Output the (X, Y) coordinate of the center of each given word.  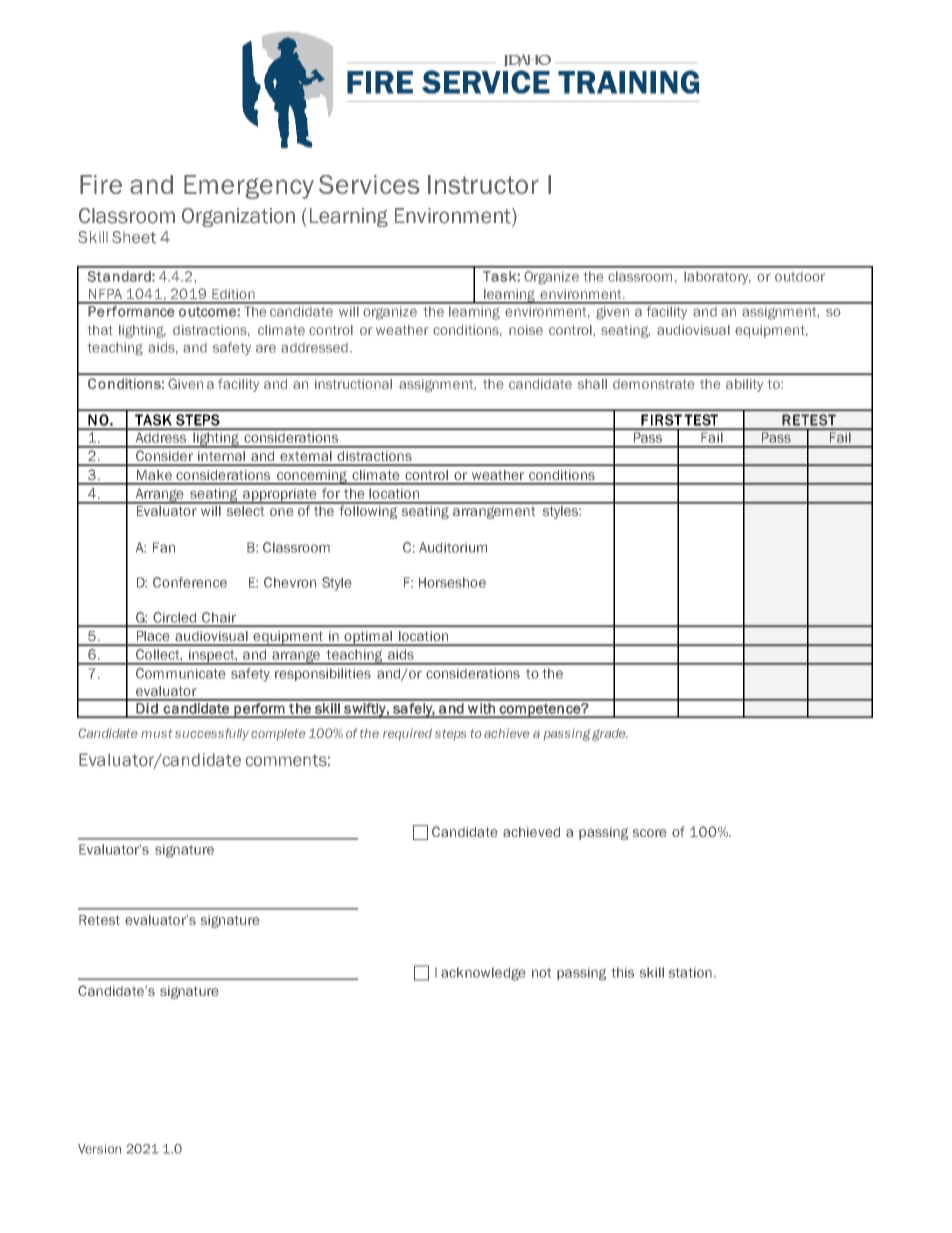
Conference (190, 582)
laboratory (717, 278)
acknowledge (483, 974)
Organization (238, 217)
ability (744, 385)
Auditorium (453, 547)
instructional (353, 384)
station (690, 972)
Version (99, 1149)
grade (610, 734)
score (649, 833)
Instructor (483, 184)
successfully (212, 734)
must (156, 733)
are (266, 348)
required (407, 734)
